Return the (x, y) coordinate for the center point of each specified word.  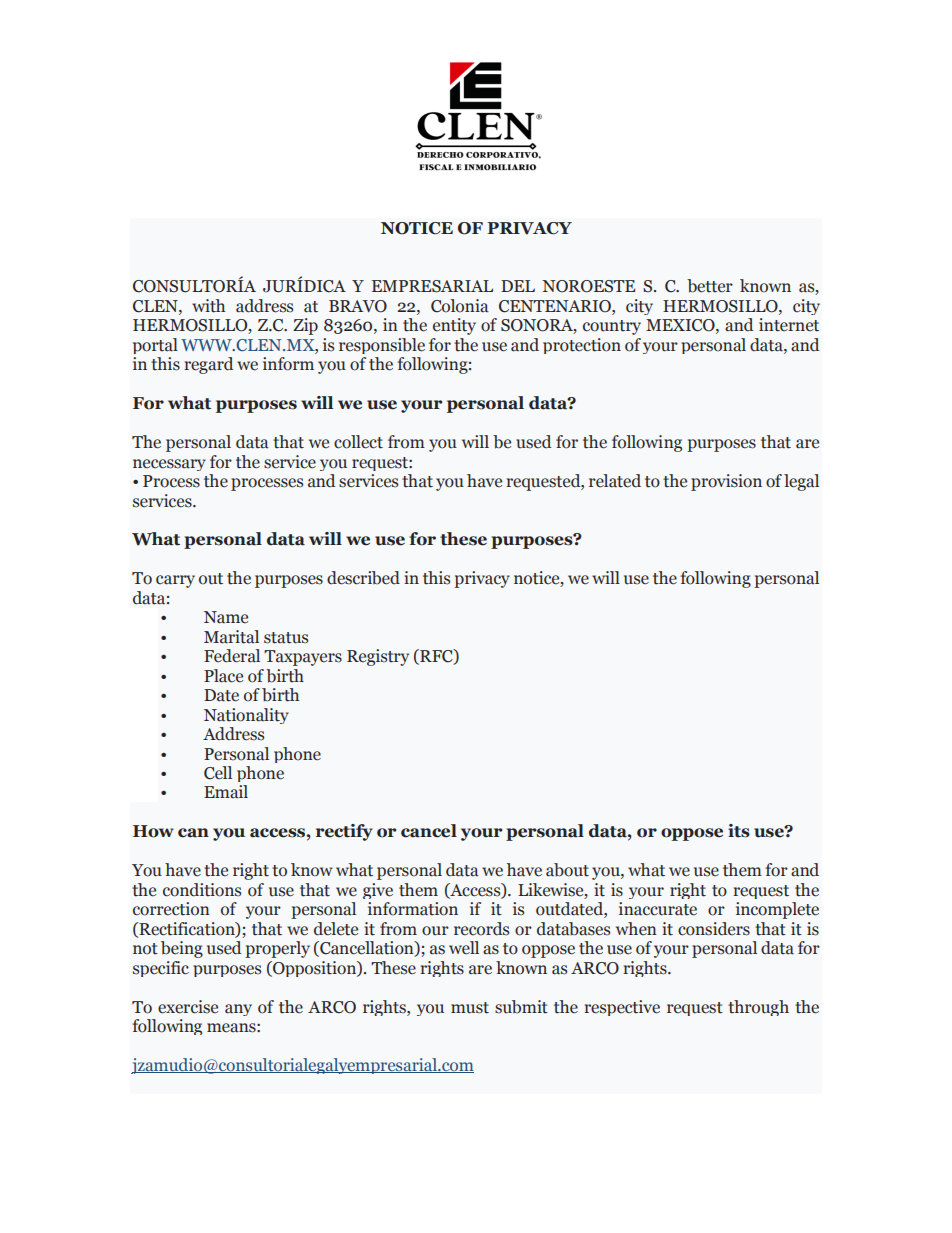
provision (726, 482)
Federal (232, 656)
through (758, 1008)
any (238, 1010)
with (208, 306)
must (470, 1008)
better (710, 286)
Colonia (460, 306)
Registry (378, 657)
